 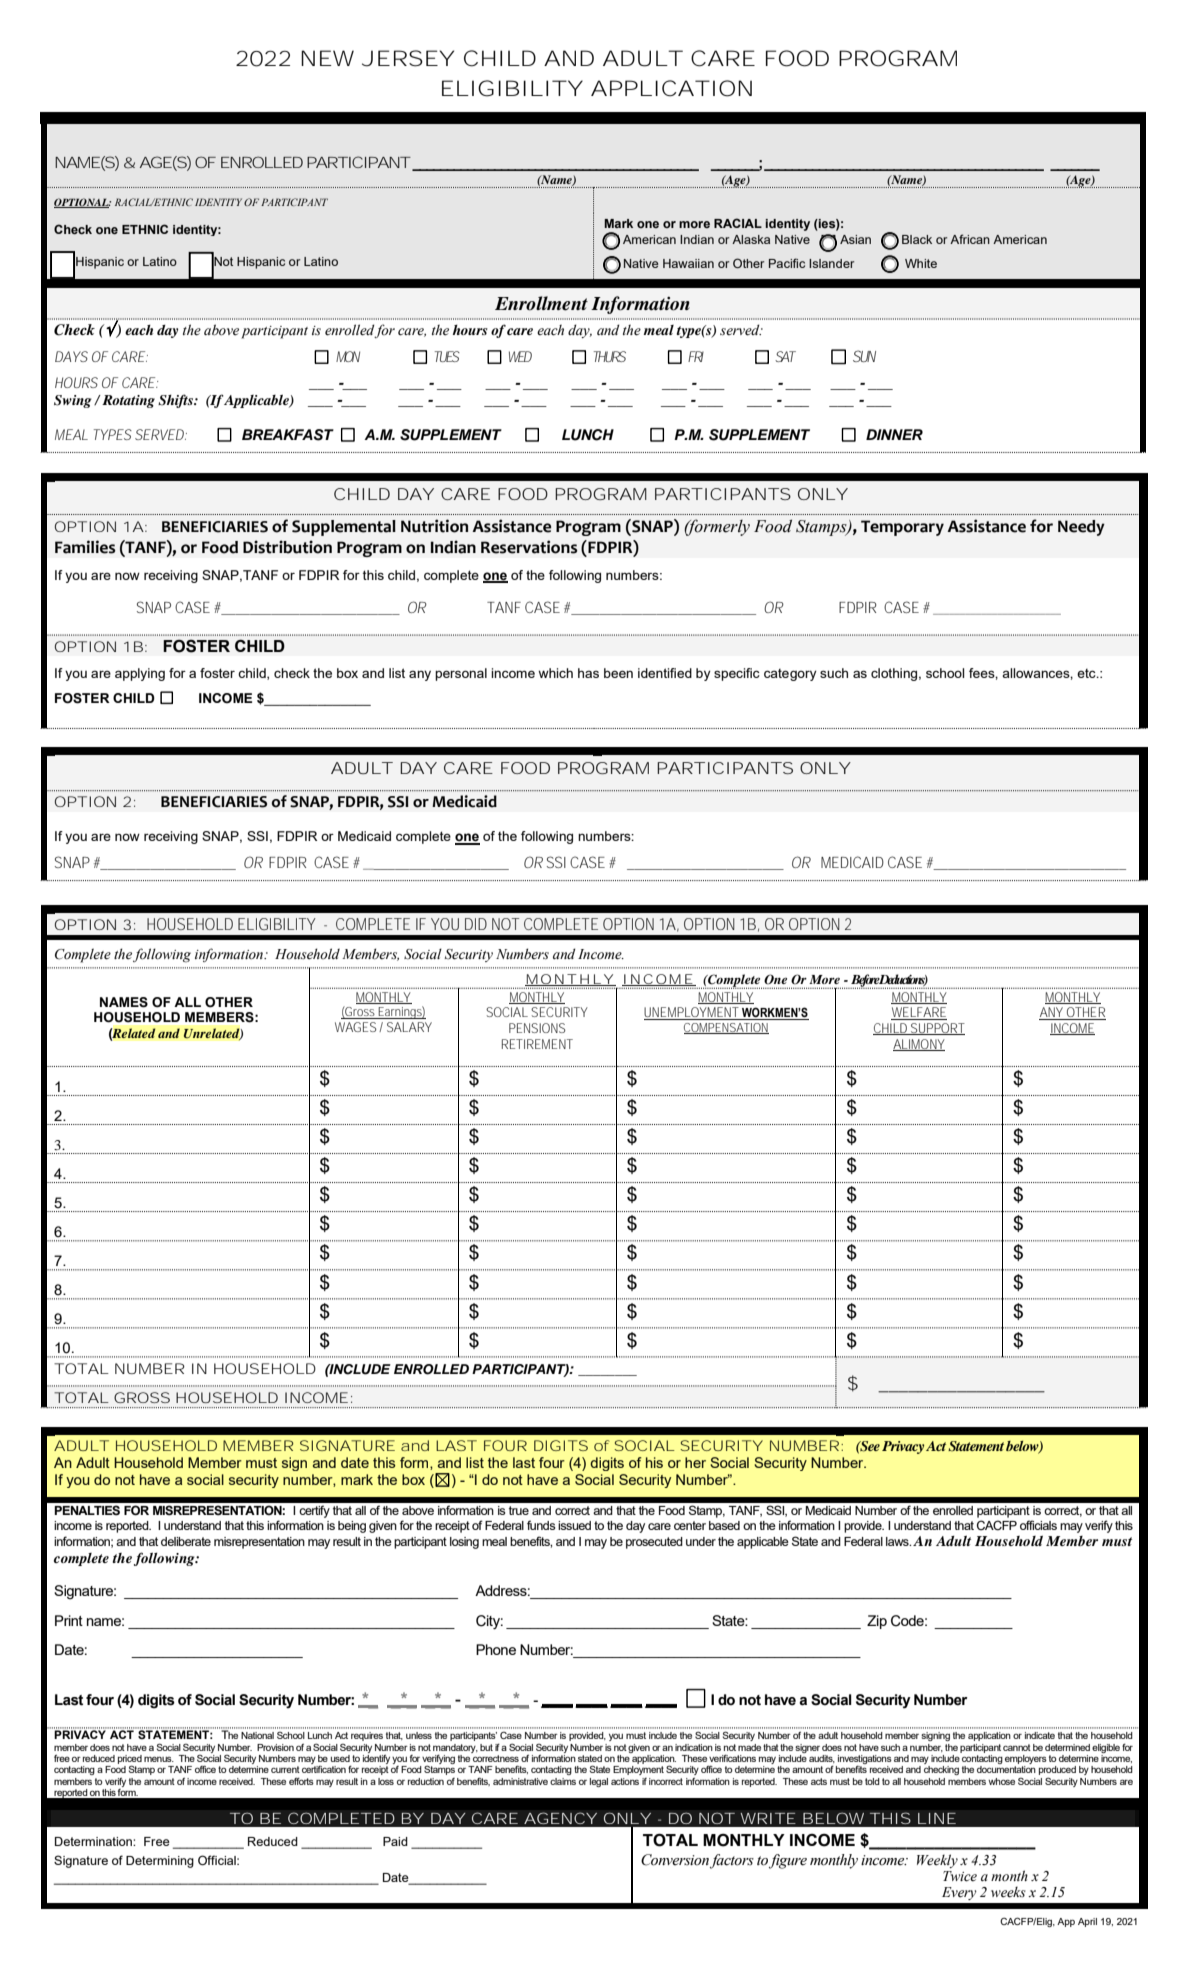 What do you see at coordinates (160, 1862) in the image?
I see `Determining` at bounding box center [160, 1862].
